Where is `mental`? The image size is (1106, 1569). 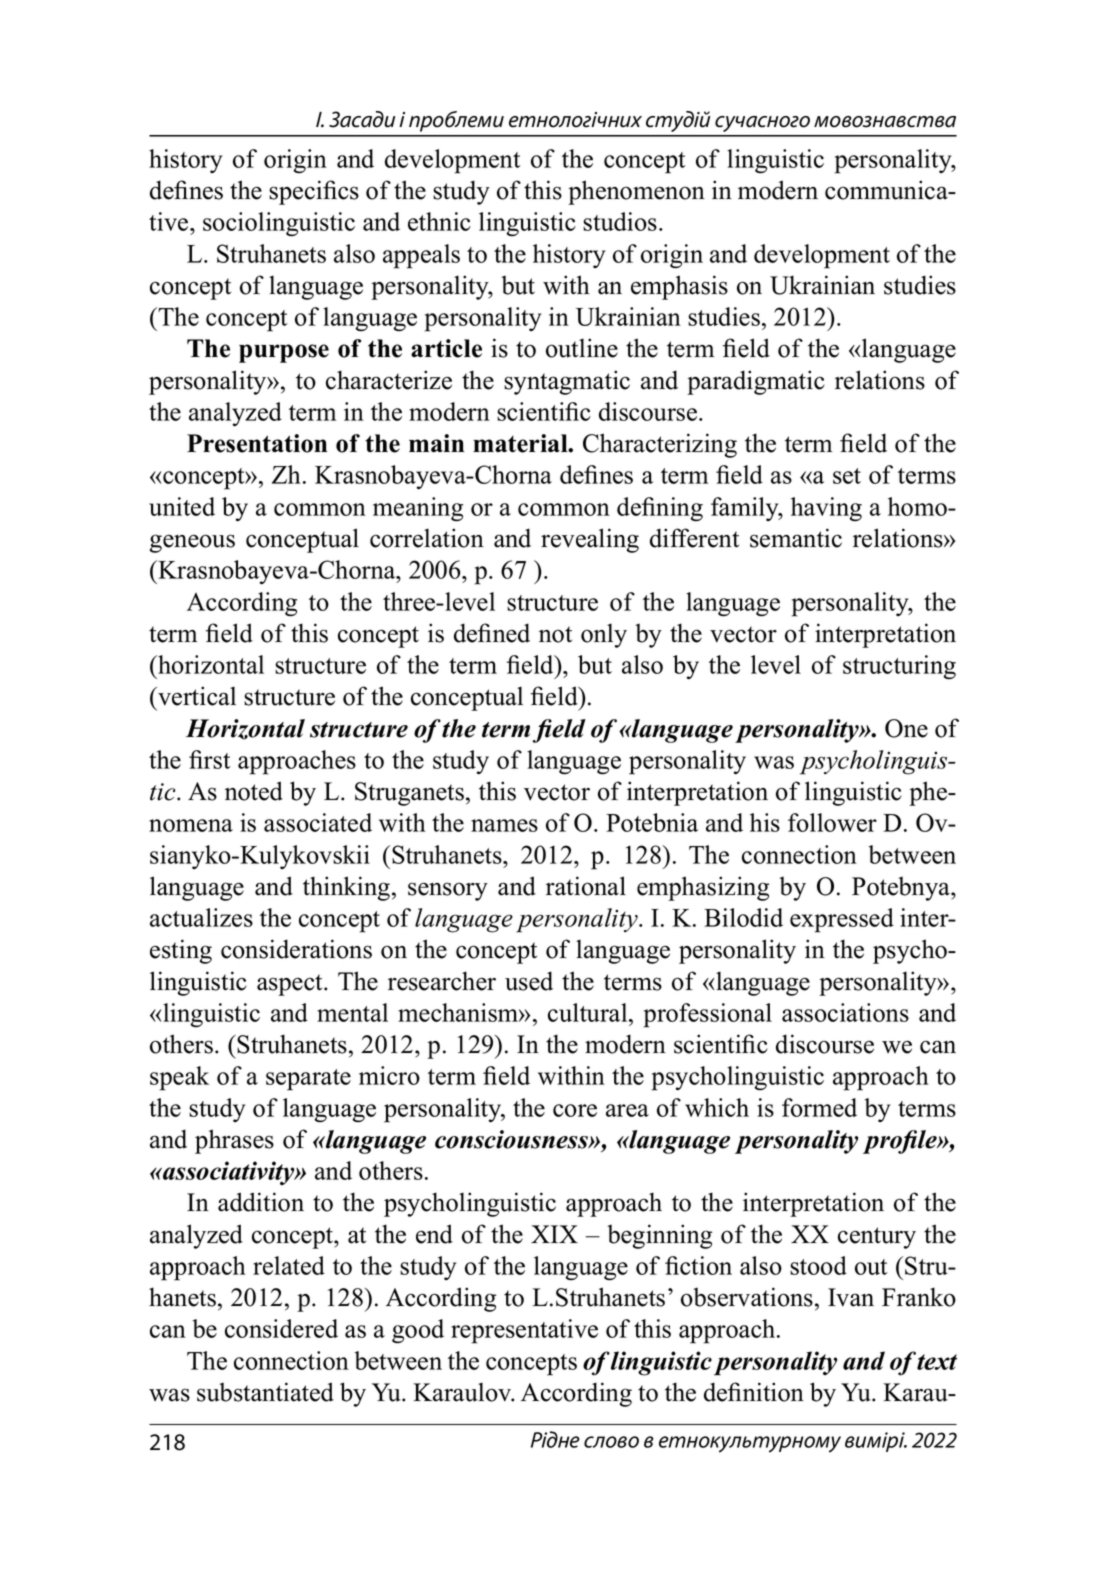
mental is located at coordinates (352, 1012).
